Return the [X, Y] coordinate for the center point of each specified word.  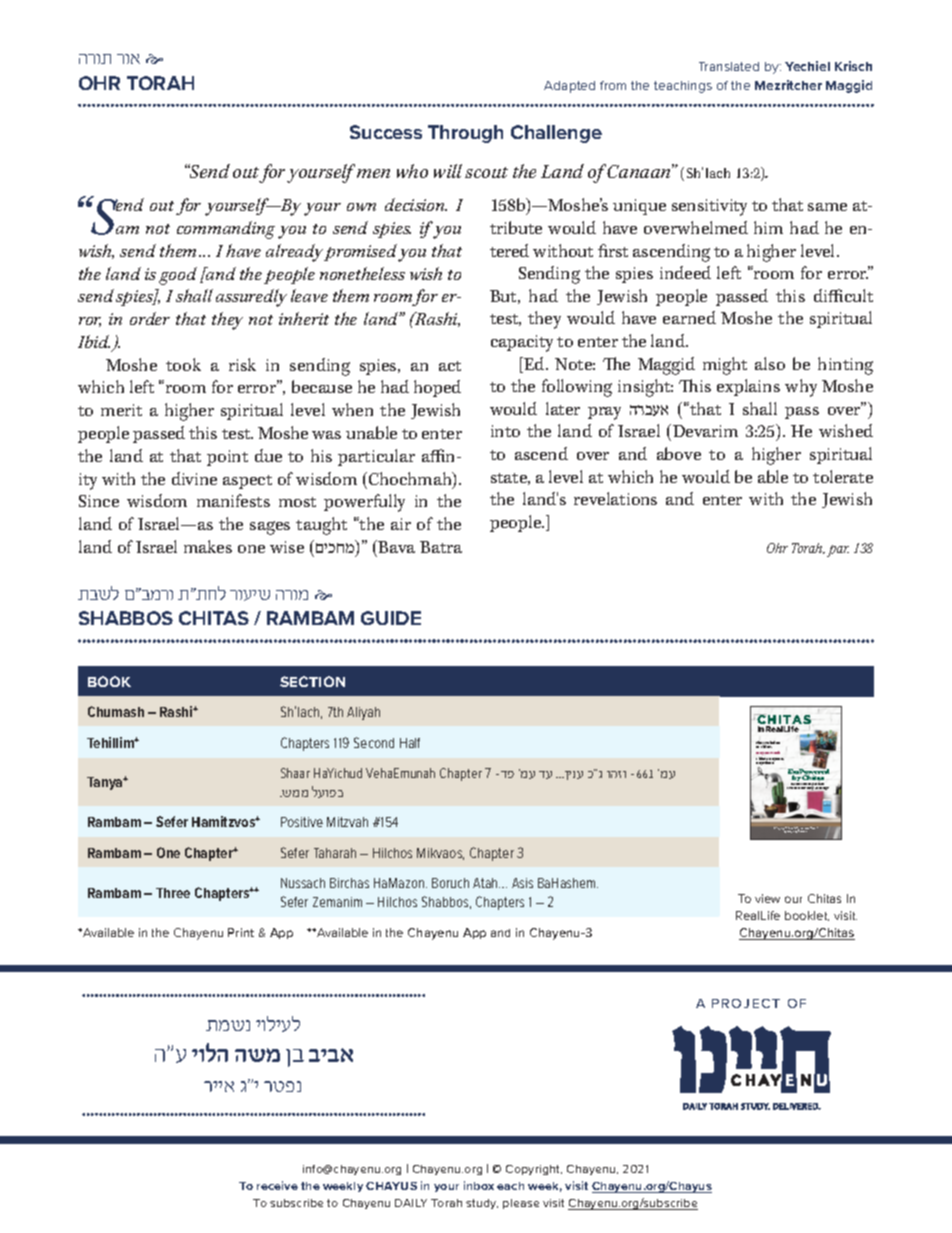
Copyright [534, 1170]
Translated [729, 66]
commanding [226, 230]
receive [277, 1185]
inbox [479, 1185]
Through [465, 134]
